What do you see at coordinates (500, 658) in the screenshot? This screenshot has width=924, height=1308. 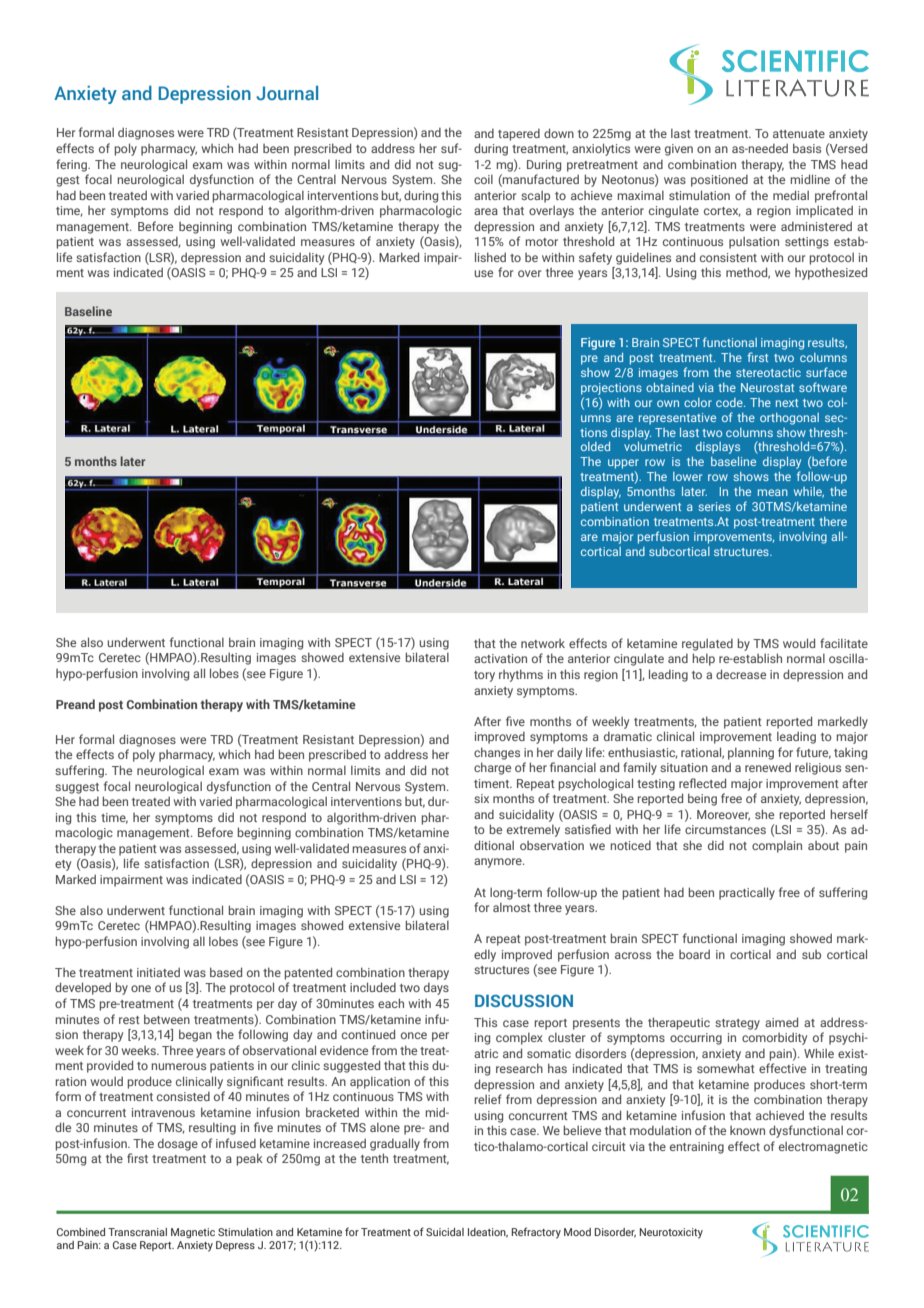 I see `activation` at bounding box center [500, 658].
